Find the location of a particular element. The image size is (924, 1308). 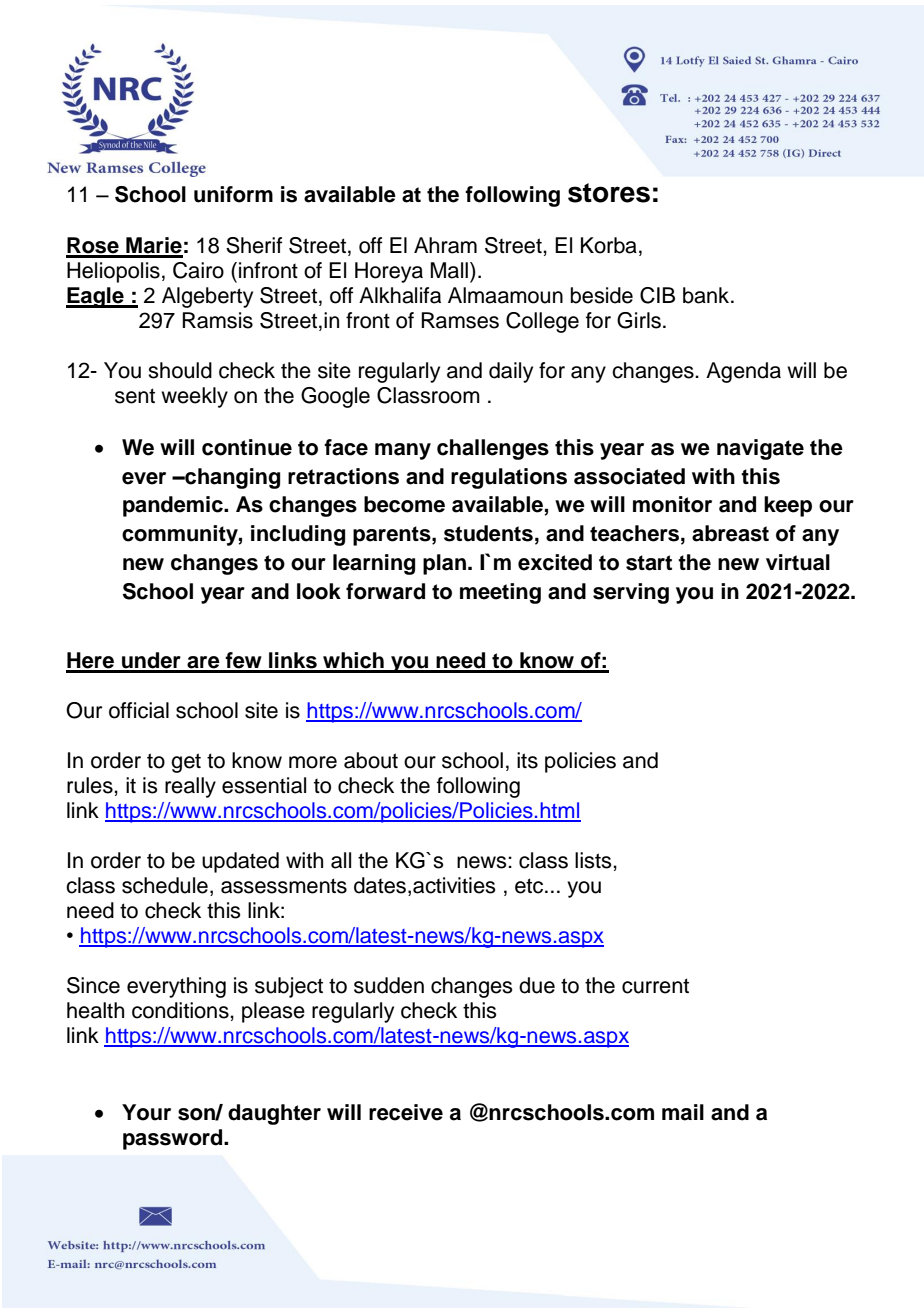

become is located at coordinates (404, 504).
